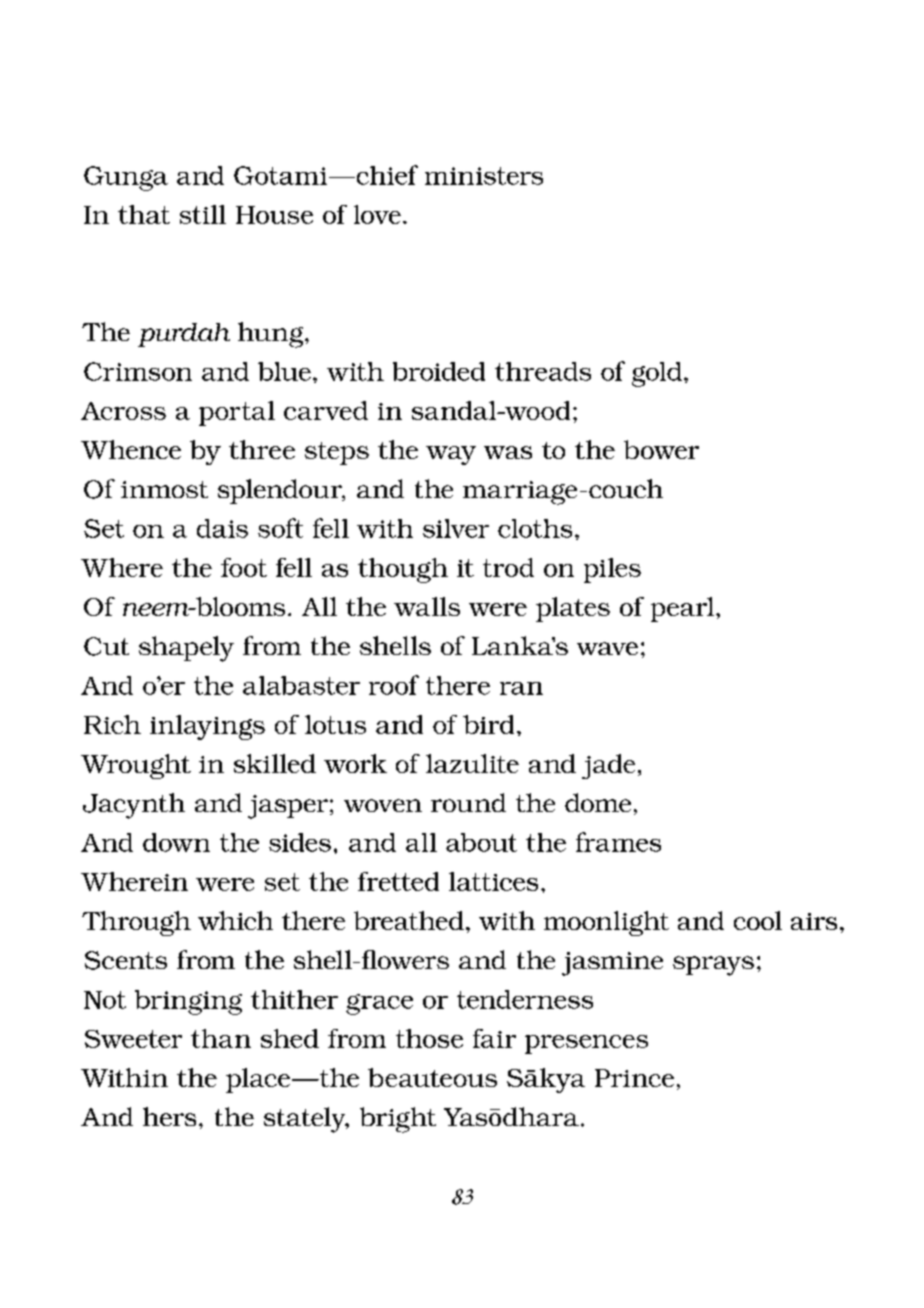 This image has width=924, height=1308. Describe the element at coordinates (684, 609) in the image. I see `pearl` at that location.
